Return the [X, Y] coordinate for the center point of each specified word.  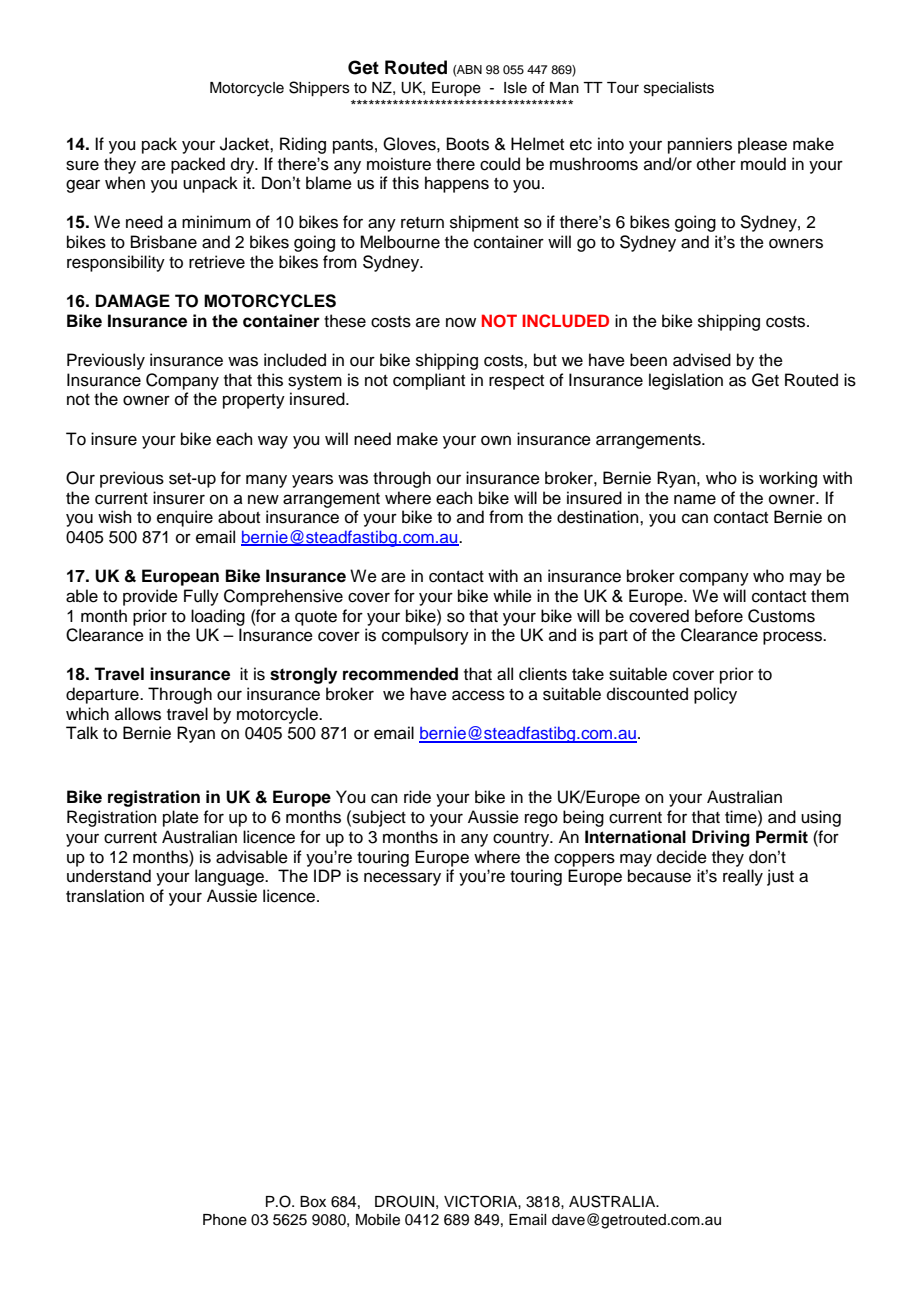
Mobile [378, 1220]
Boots [468, 144]
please [762, 145]
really [743, 877]
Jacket [245, 144]
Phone [225, 1220]
